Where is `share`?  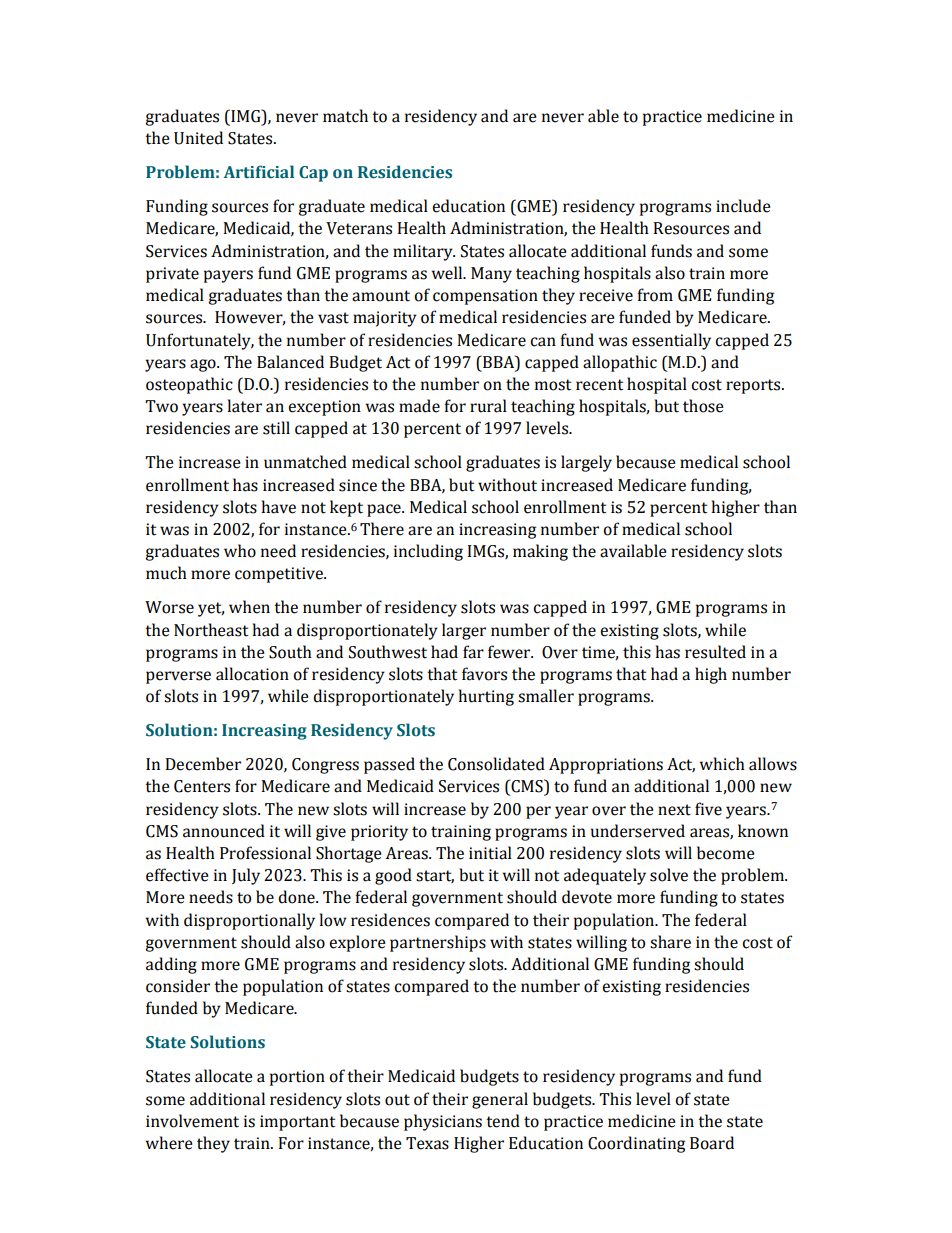 share is located at coordinates (670, 942).
